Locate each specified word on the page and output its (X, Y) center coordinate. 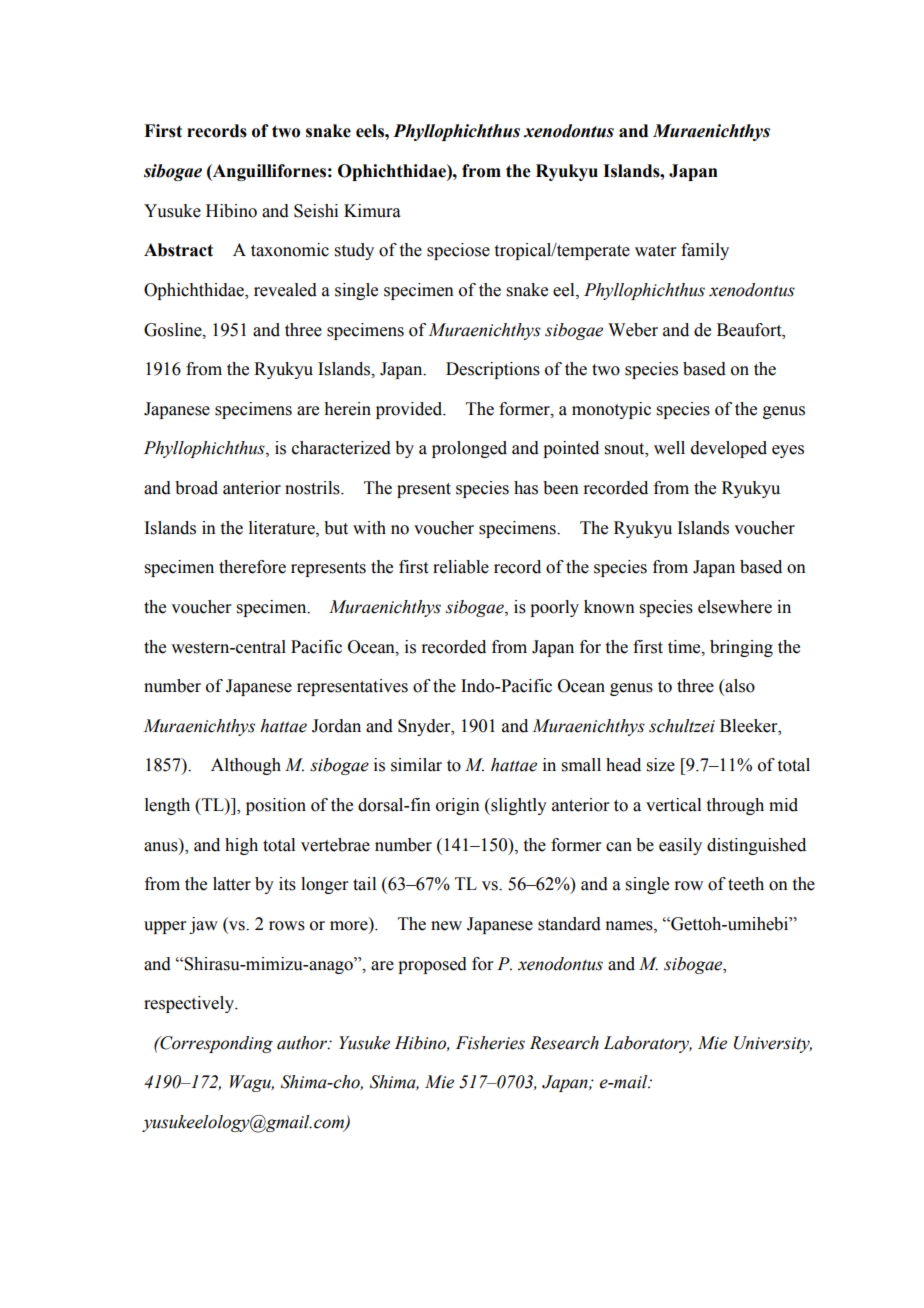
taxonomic (290, 250)
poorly (554, 608)
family (705, 251)
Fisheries (490, 1043)
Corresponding (215, 1044)
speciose (458, 251)
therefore (252, 567)
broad (196, 488)
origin (458, 806)
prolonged (469, 449)
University (773, 1044)
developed (729, 449)
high (241, 846)
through (735, 806)
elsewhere (735, 607)
